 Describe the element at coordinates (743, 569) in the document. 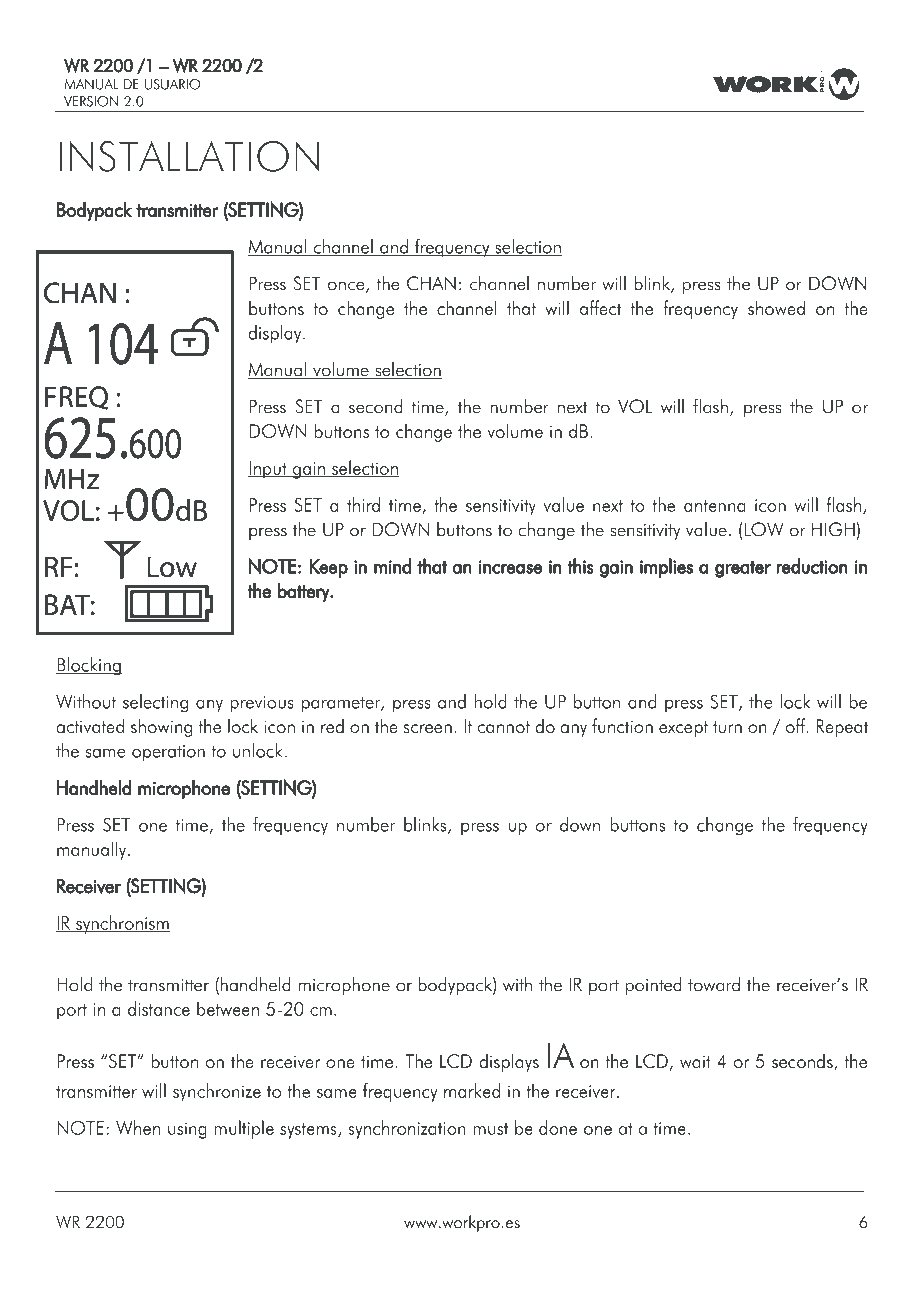

I see `greater` at that location.
